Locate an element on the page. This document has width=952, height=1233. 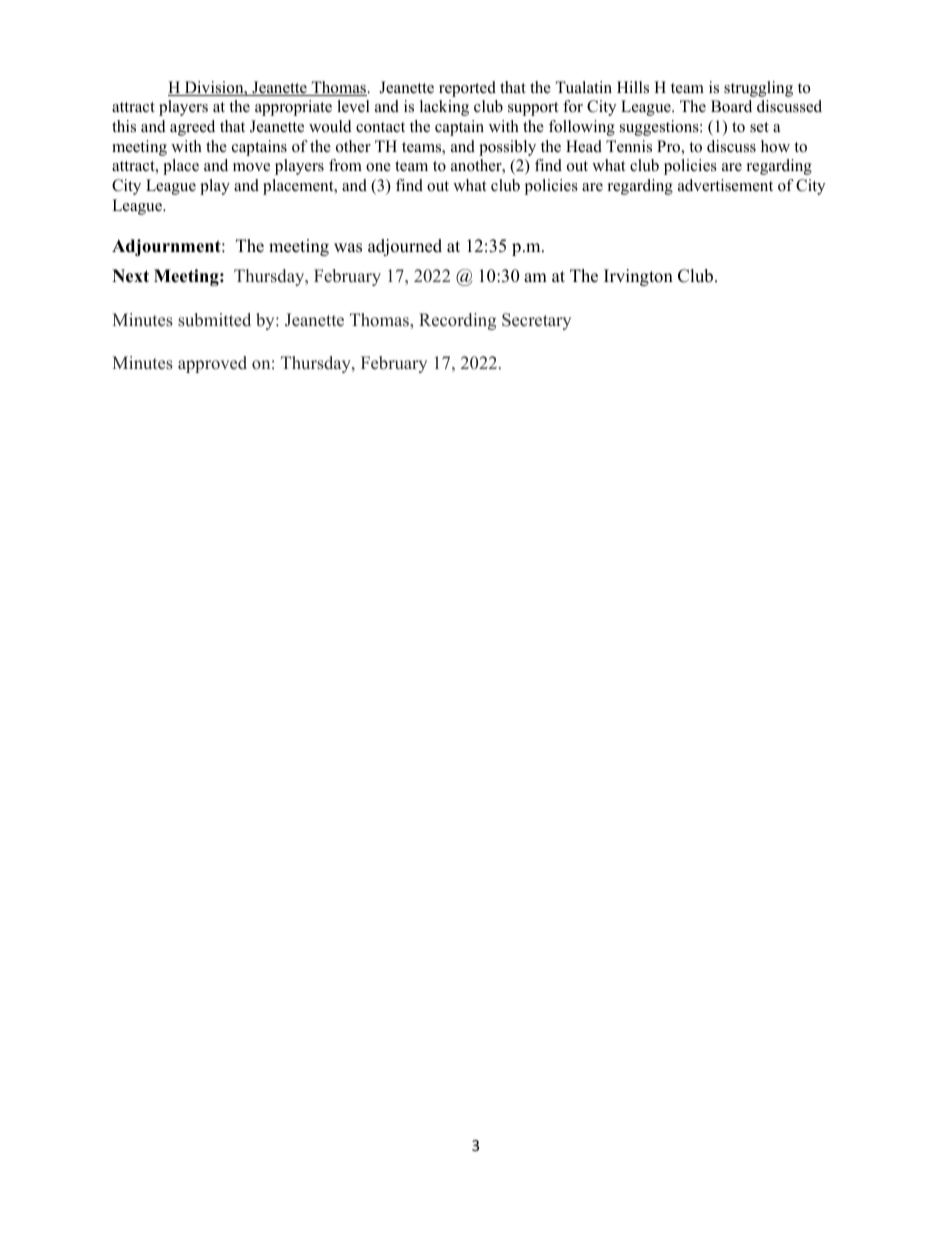
approved is located at coordinates (212, 364).
